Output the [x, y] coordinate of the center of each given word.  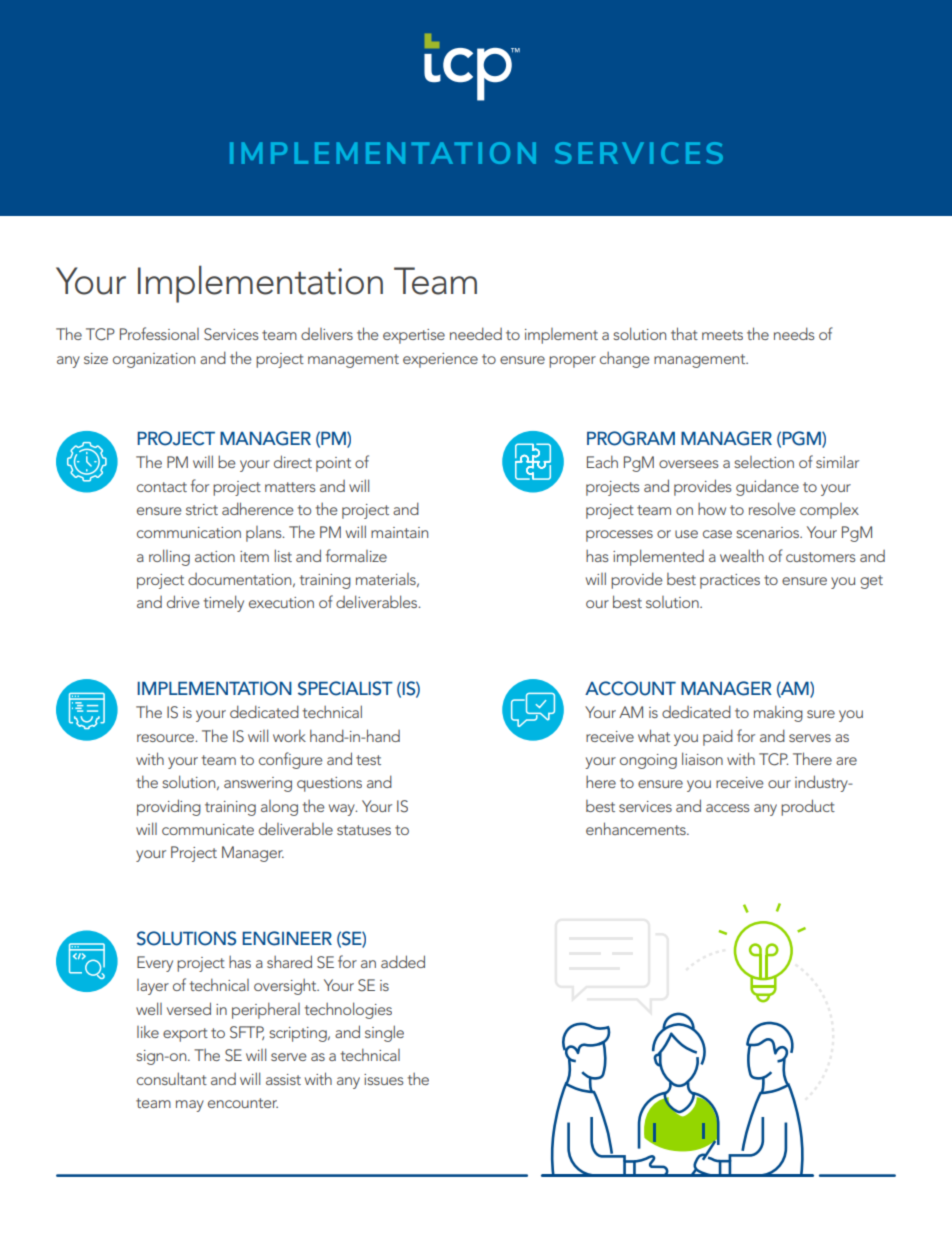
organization [154, 360]
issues [383, 1079]
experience [440, 360]
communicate [208, 829]
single [384, 1033]
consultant [172, 1078]
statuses [364, 830]
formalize [356, 555]
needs [794, 333]
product [808, 807]
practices [730, 581]
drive [183, 601]
